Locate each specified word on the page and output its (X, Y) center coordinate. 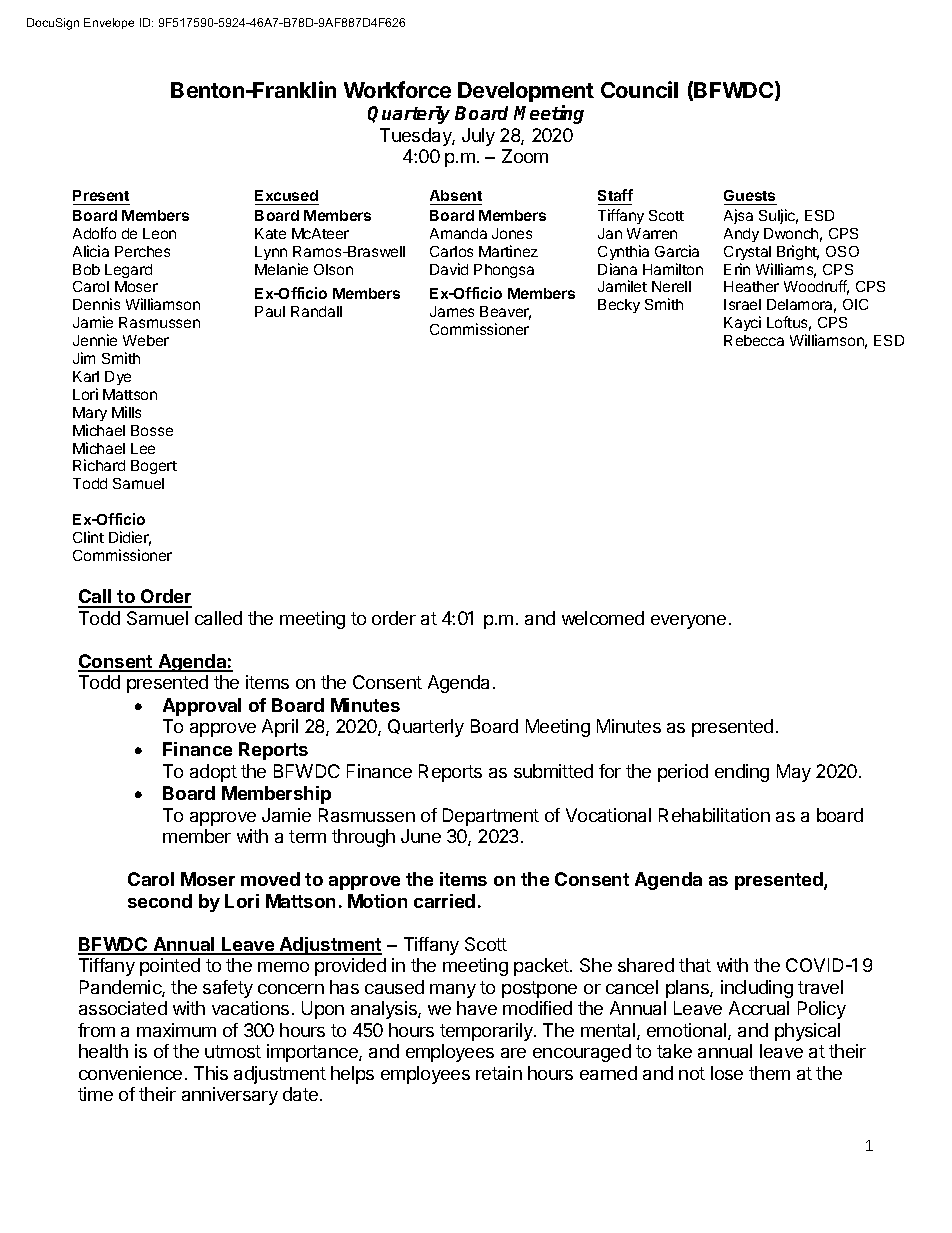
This (211, 1073)
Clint (88, 537)
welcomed (603, 618)
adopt (213, 773)
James (452, 311)
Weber (146, 340)
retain (499, 1073)
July (478, 137)
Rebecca (754, 340)
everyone (688, 622)
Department (491, 817)
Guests (750, 197)
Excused (287, 197)
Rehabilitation (714, 815)
